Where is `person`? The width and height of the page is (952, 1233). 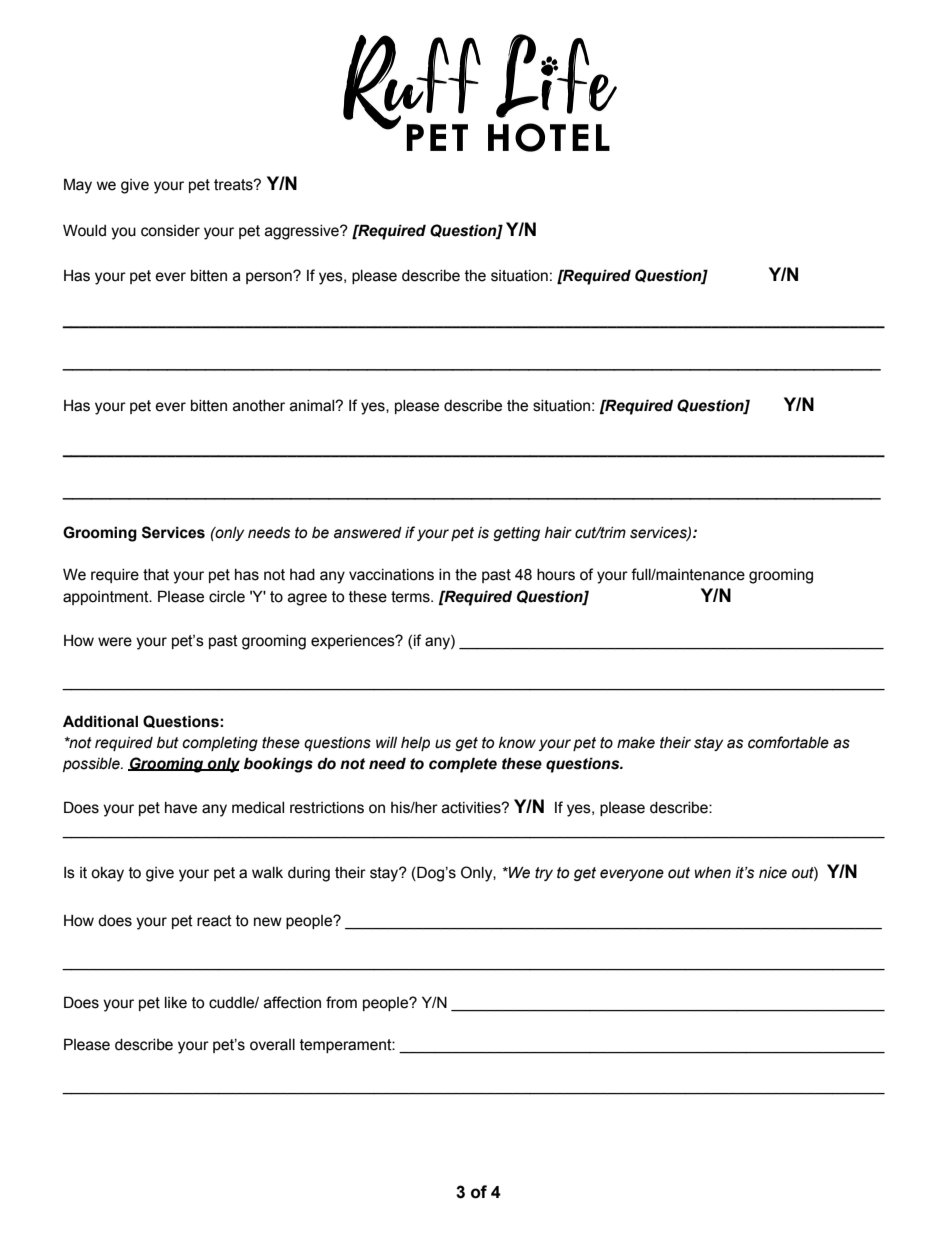 person is located at coordinates (270, 277).
